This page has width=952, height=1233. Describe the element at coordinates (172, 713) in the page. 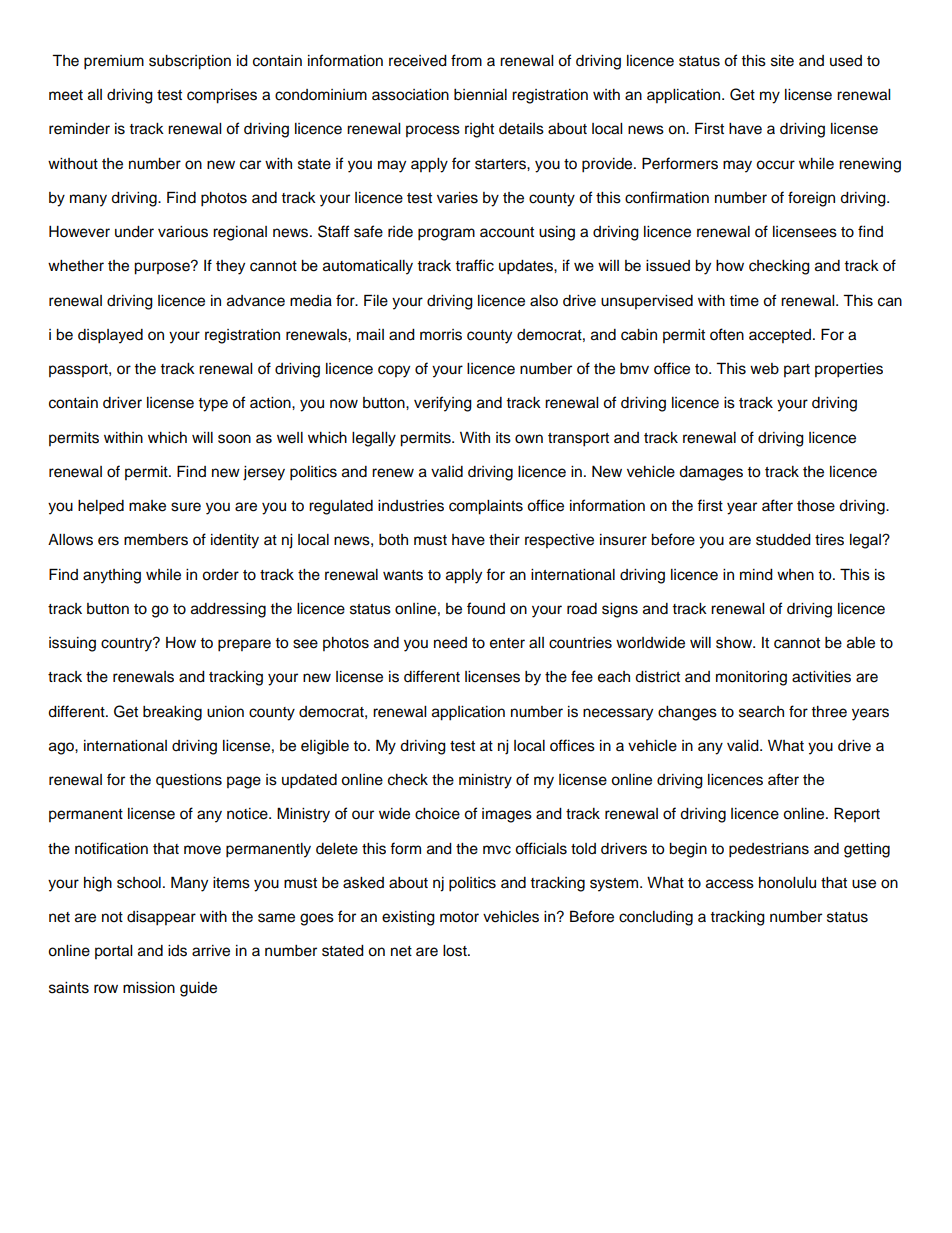

I see `breaking` at that location.
